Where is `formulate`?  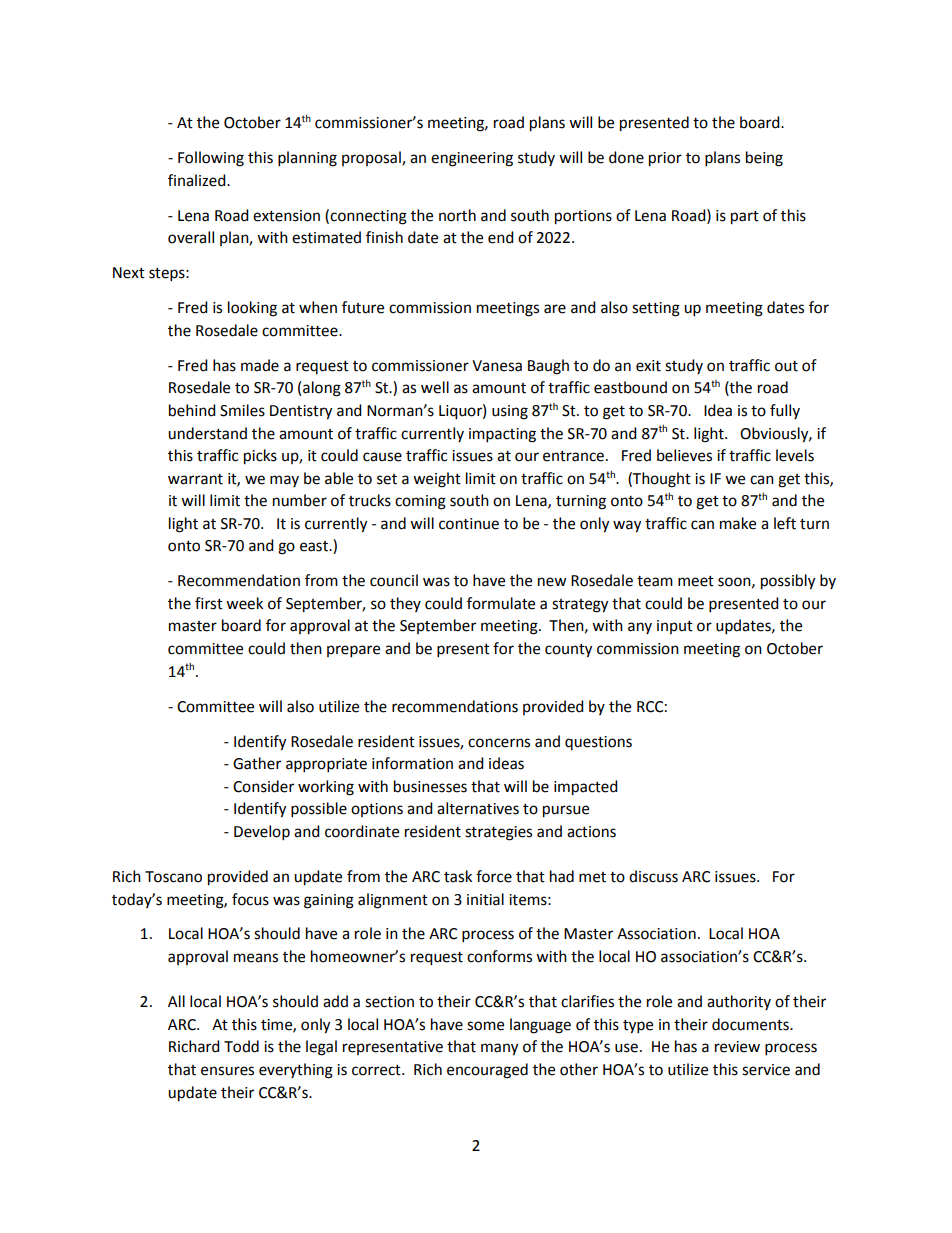 formulate is located at coordinates (501, 603).
